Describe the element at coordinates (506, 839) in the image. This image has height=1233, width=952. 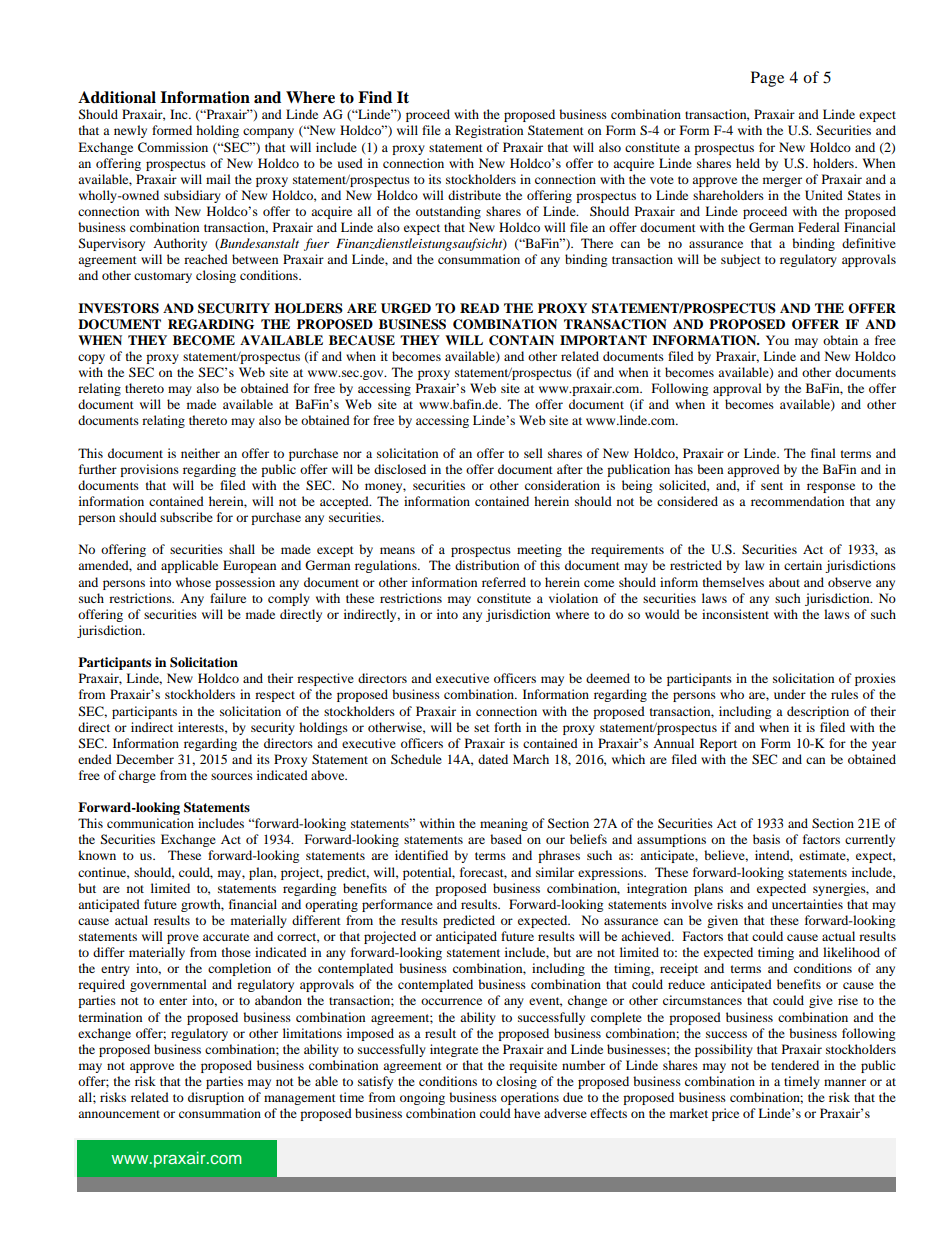
I see `based` at that location.
